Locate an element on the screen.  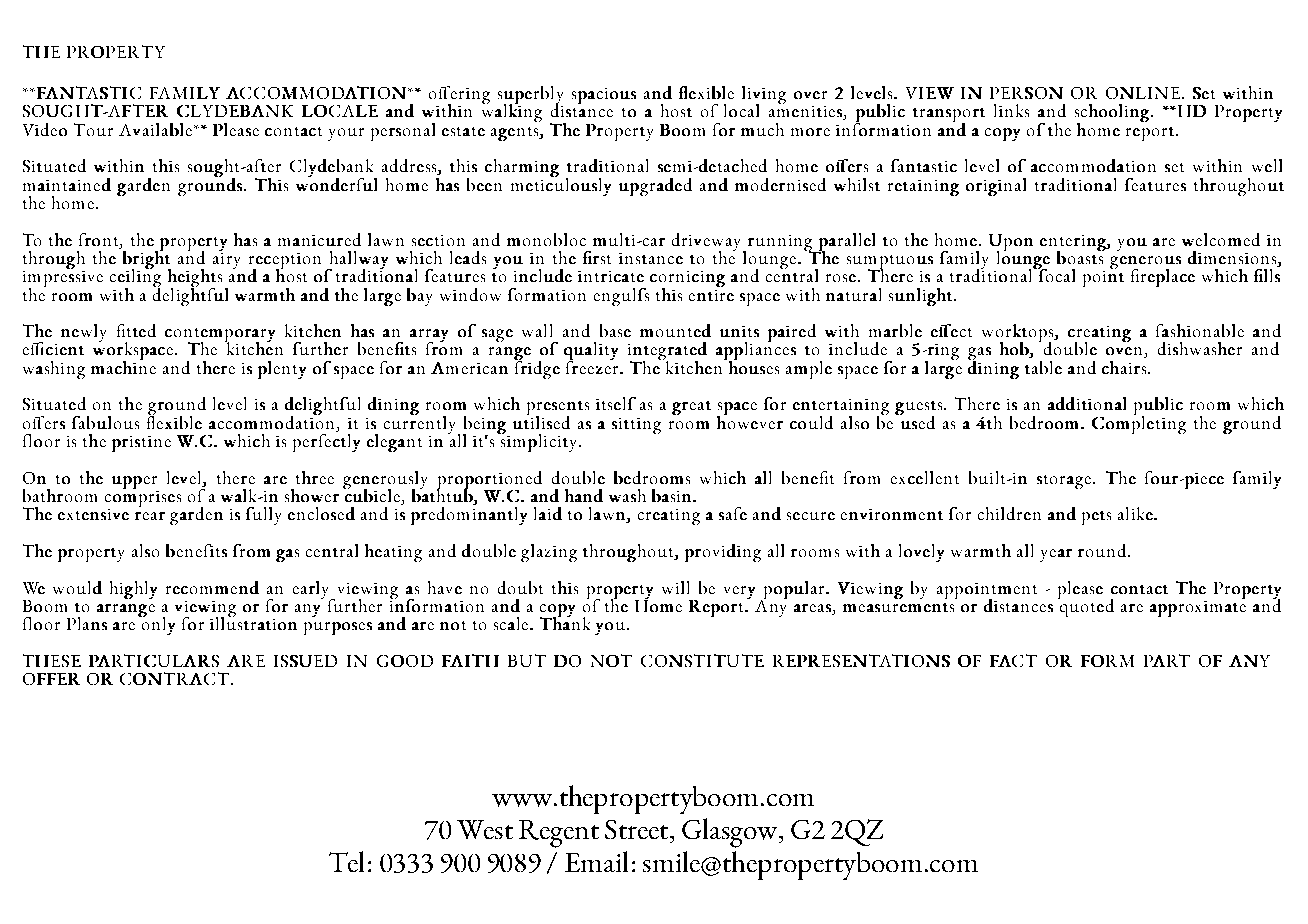
spacious is located at coordinates (604, 96).
